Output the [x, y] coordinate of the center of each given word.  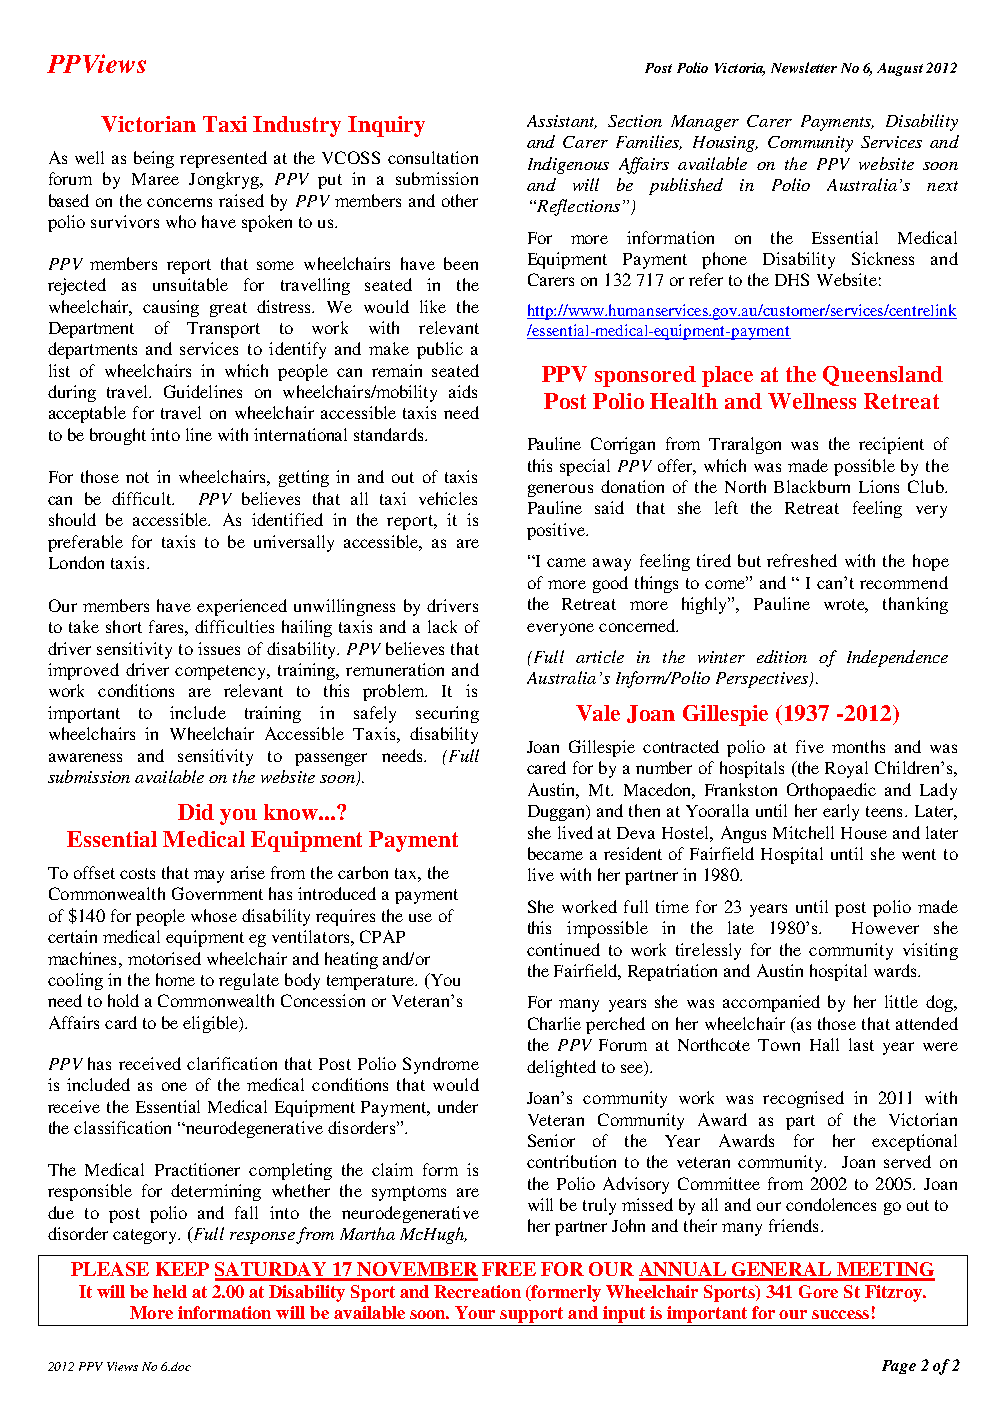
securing [447, 714]
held [170, 1291]
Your [475, 1312]
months [858, 746]
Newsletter [804, 67]
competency [222, 672]
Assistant [562, 122]
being [154, 159]
